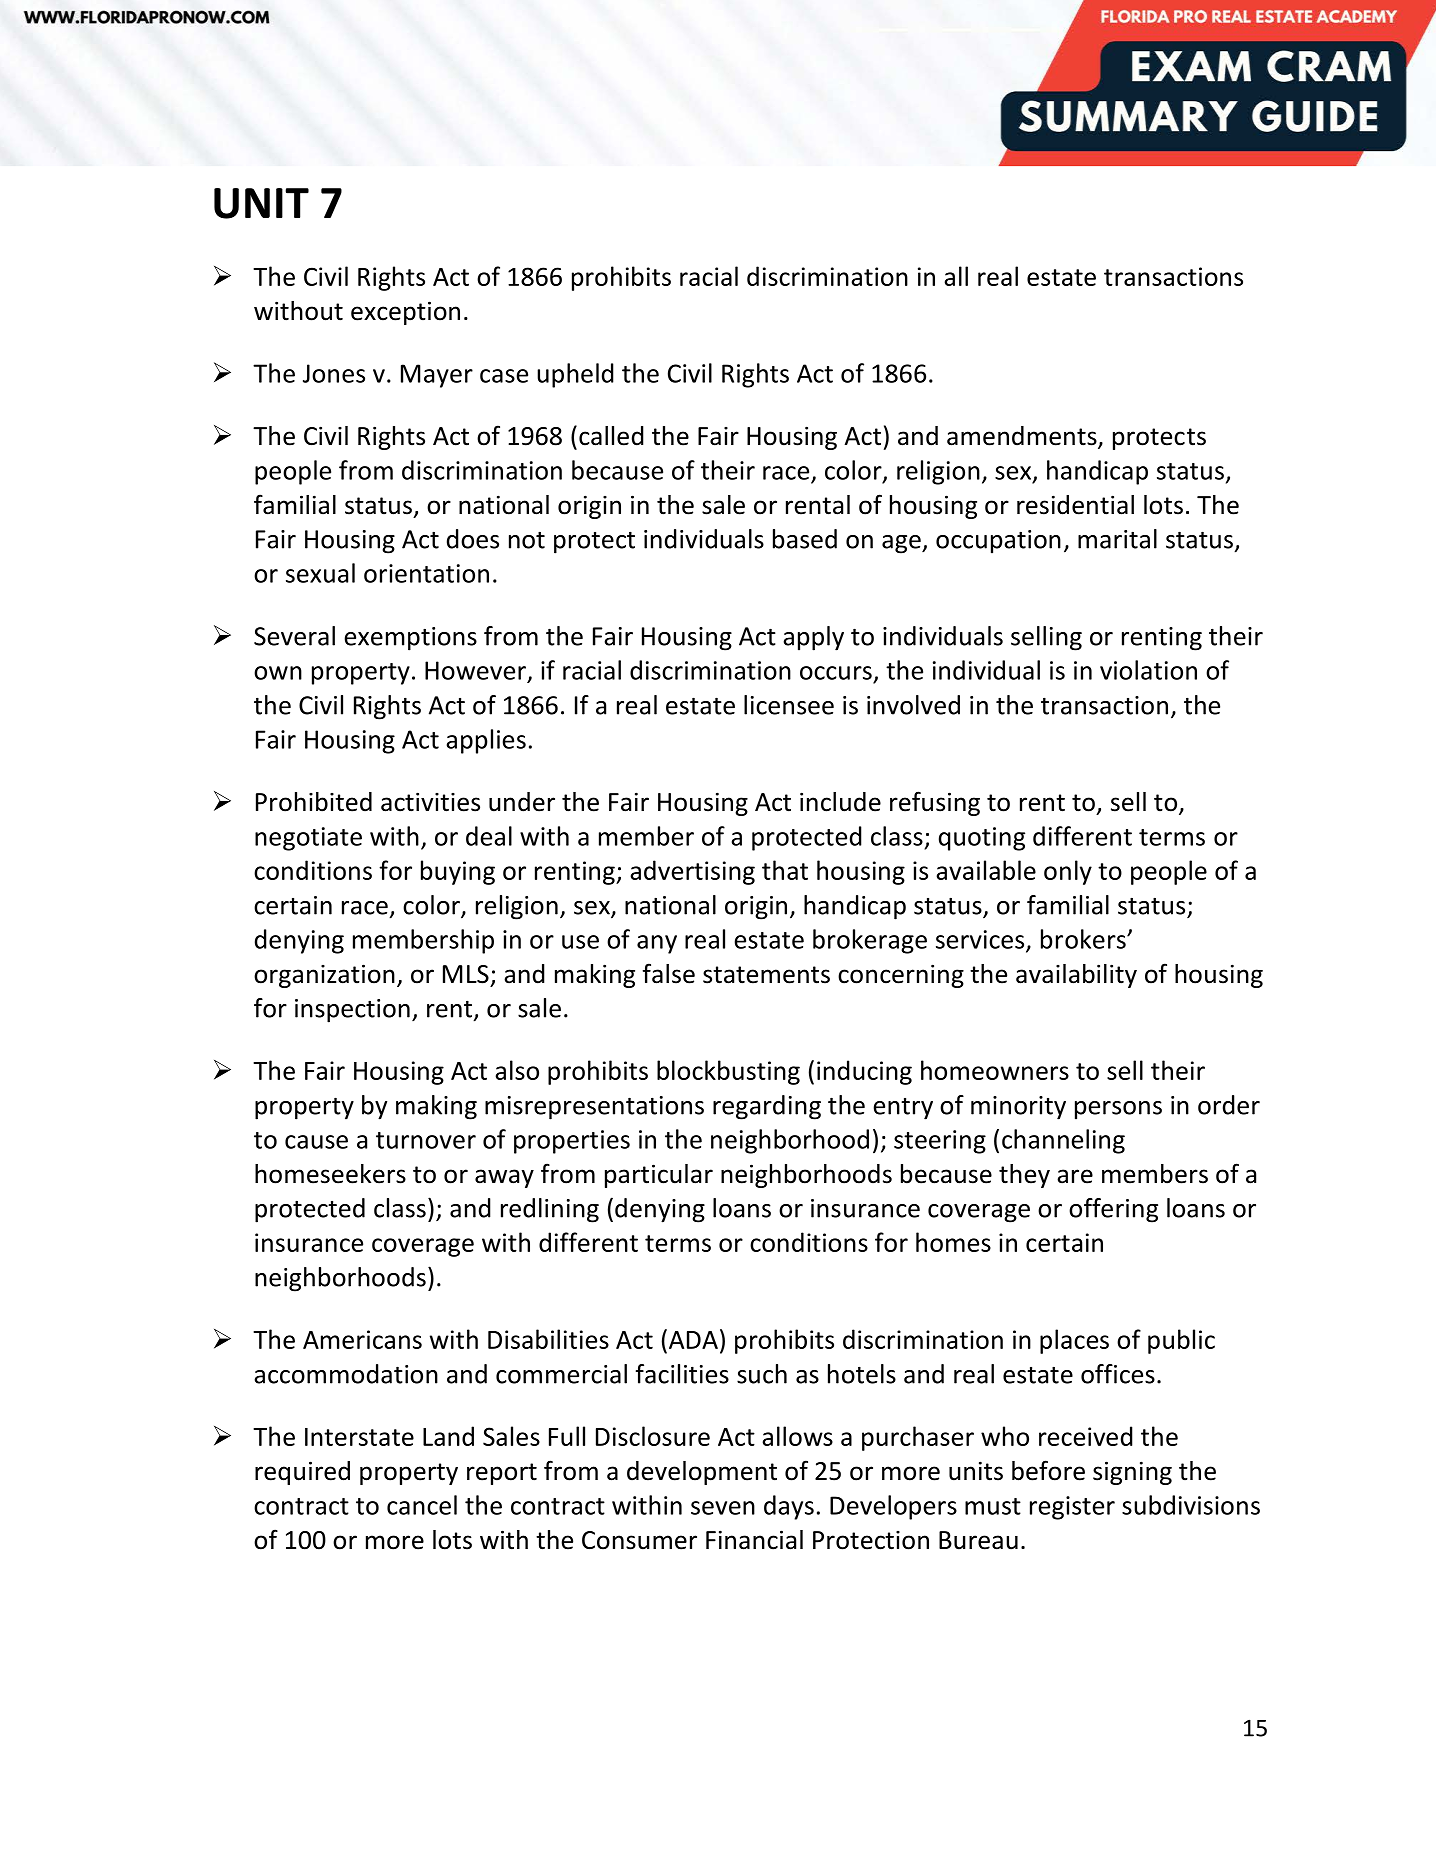  Describe the element at coordinates (430, 802) in the image. I see `activities` at that location.
